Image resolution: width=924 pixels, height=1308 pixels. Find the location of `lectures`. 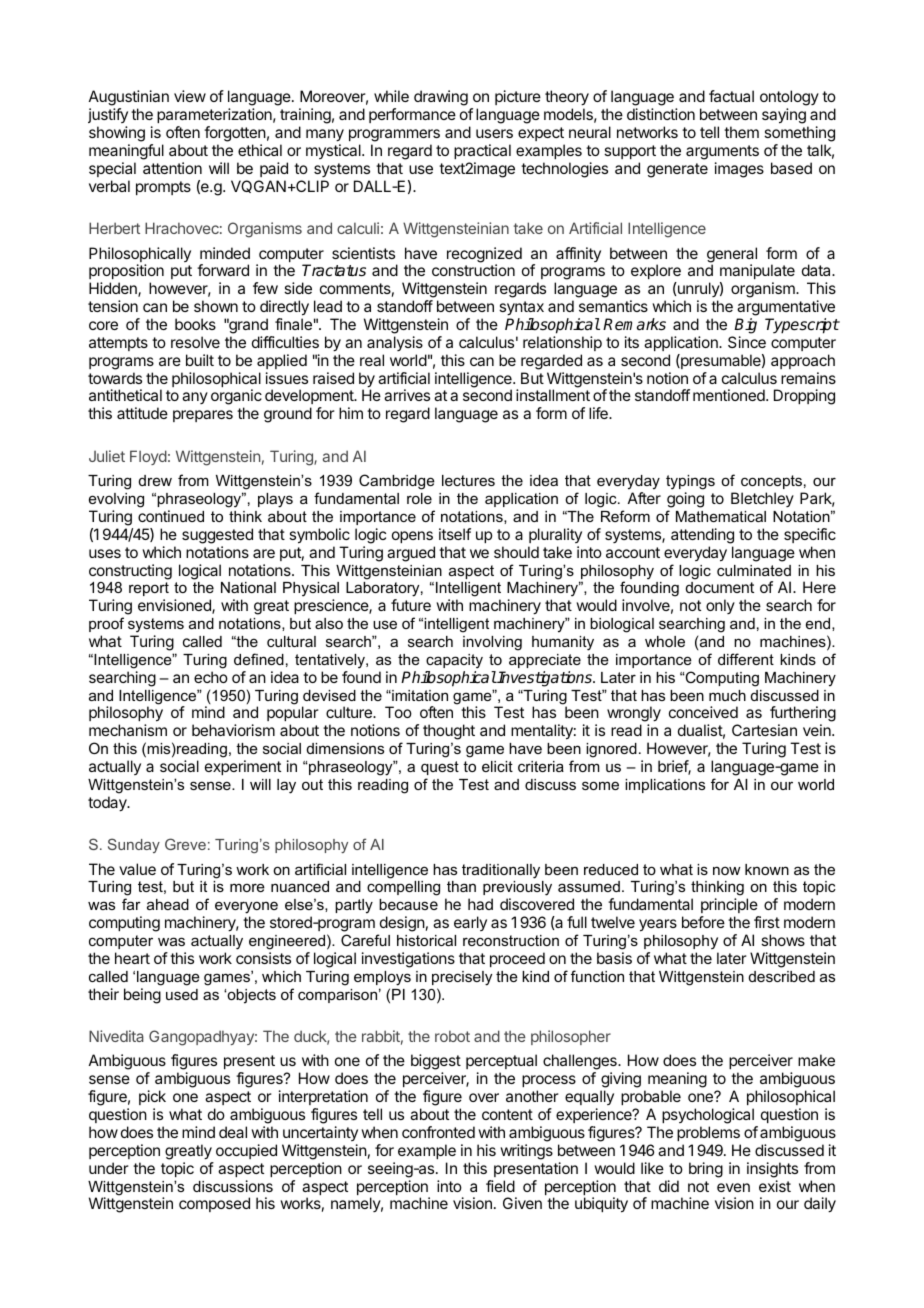

lectures is located at coordinates (468, 480).
